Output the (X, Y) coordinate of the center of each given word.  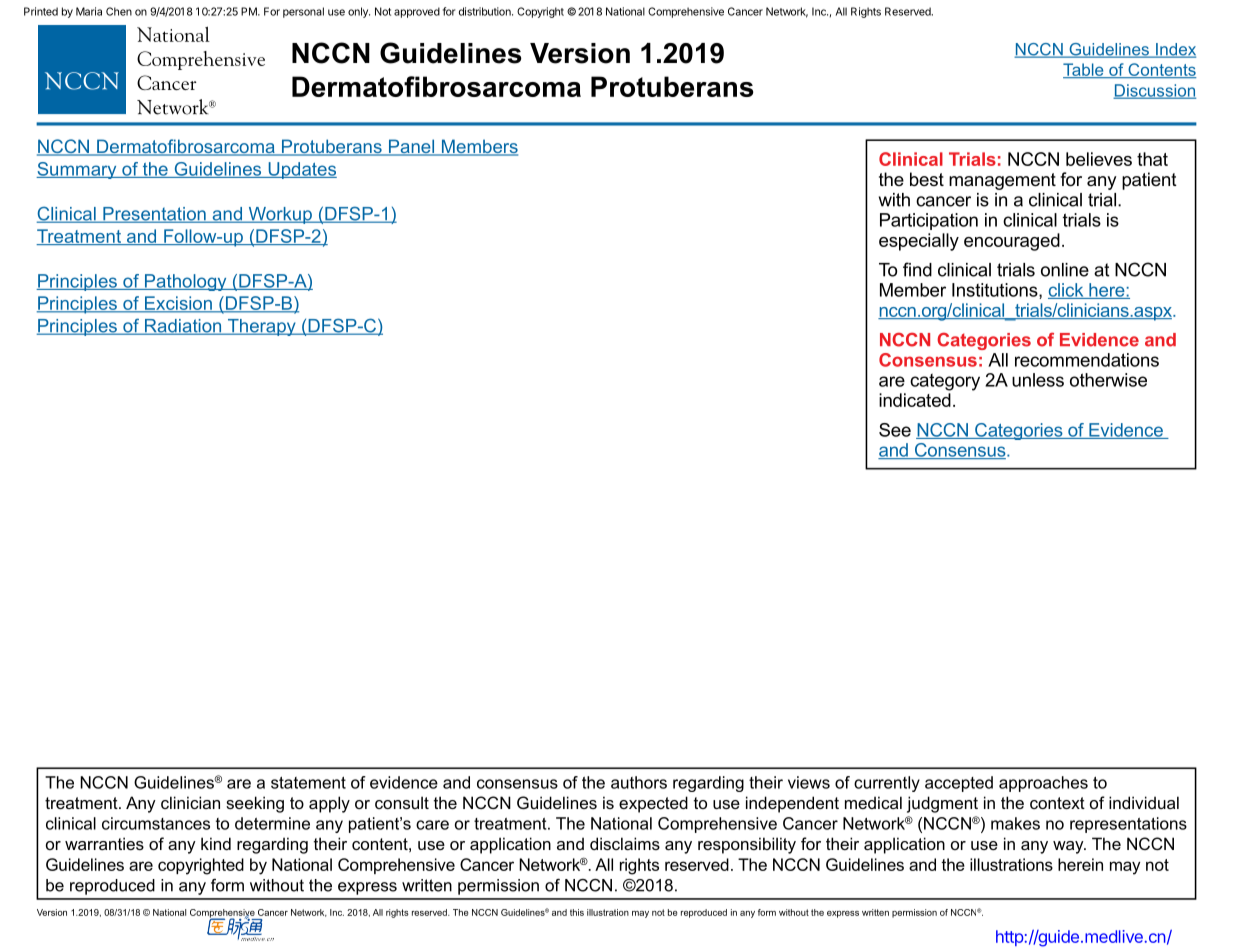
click (1067, 291)
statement (308, 783)
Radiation (183, 327)
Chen (119, 11)
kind (216, 843)
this (577, 912)
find (917, 269)
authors (639, 782)
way (1069, 847)
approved (417, 12)
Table (1084, 70)
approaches (1043, 784)
